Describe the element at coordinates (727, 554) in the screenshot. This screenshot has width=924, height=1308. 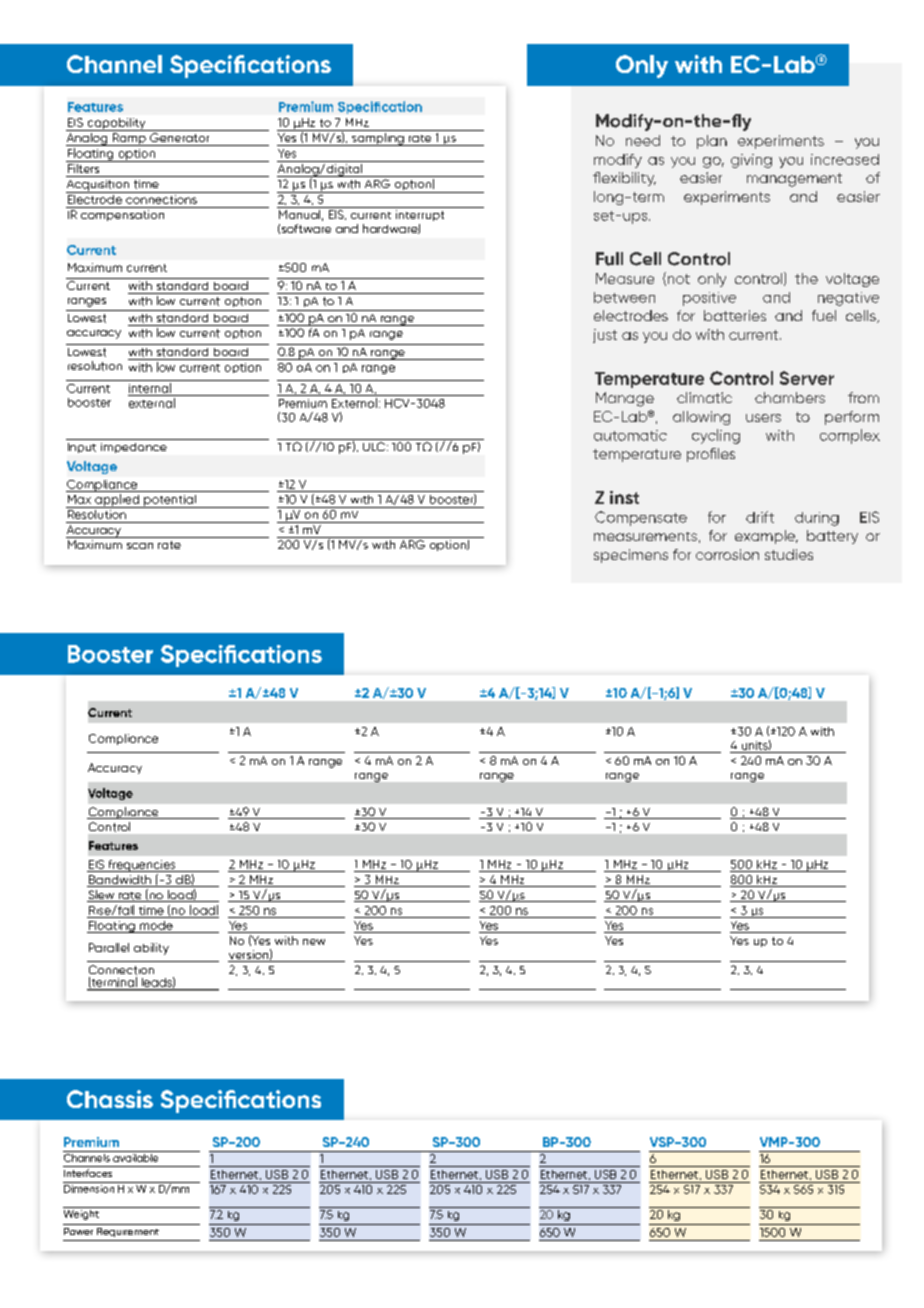
I see `corrosion` at that location.
